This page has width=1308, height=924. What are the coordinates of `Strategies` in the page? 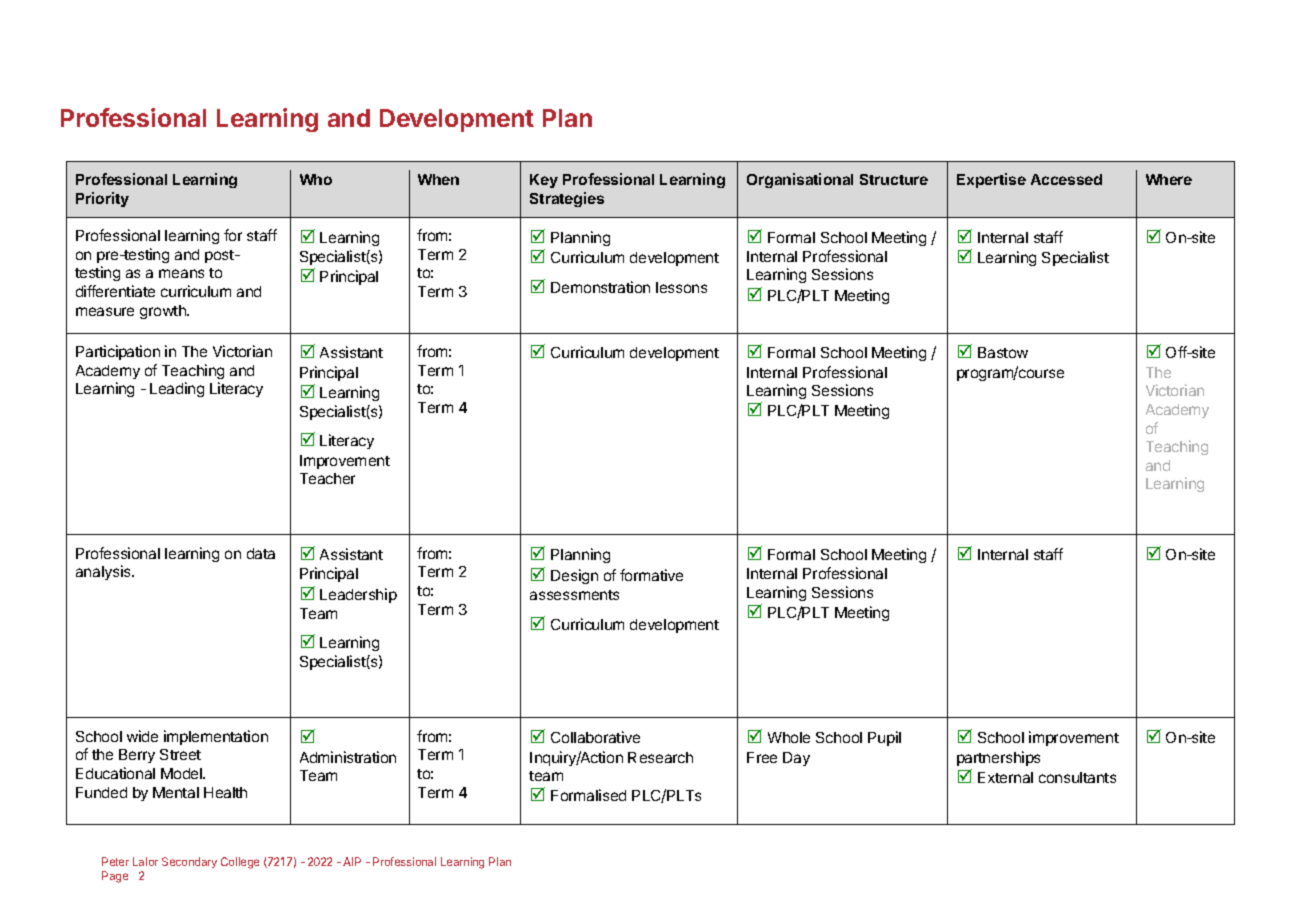 It's located at (567, 199).
